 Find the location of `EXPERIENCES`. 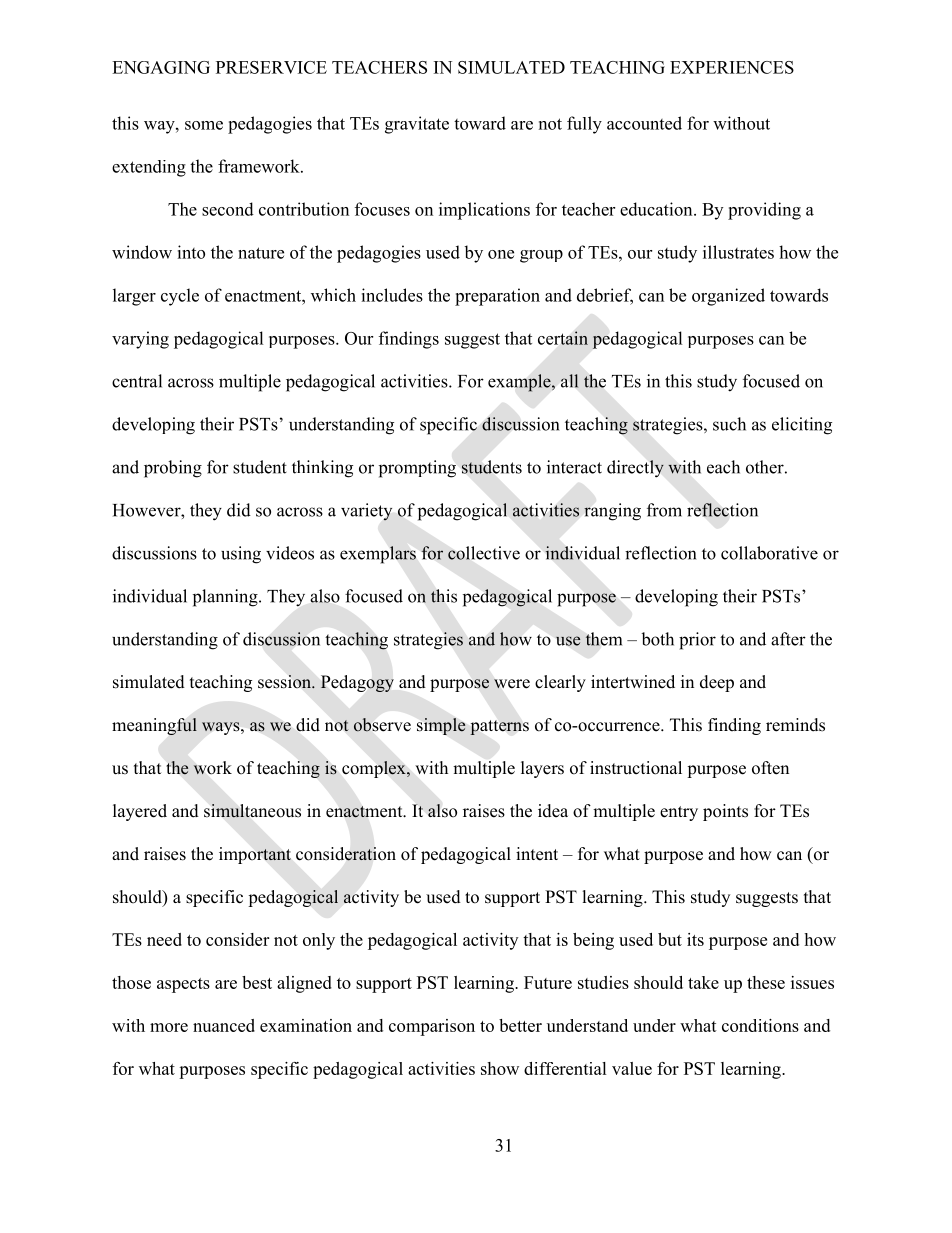

EXPERIENCES is located at coordinates (732, 67).
